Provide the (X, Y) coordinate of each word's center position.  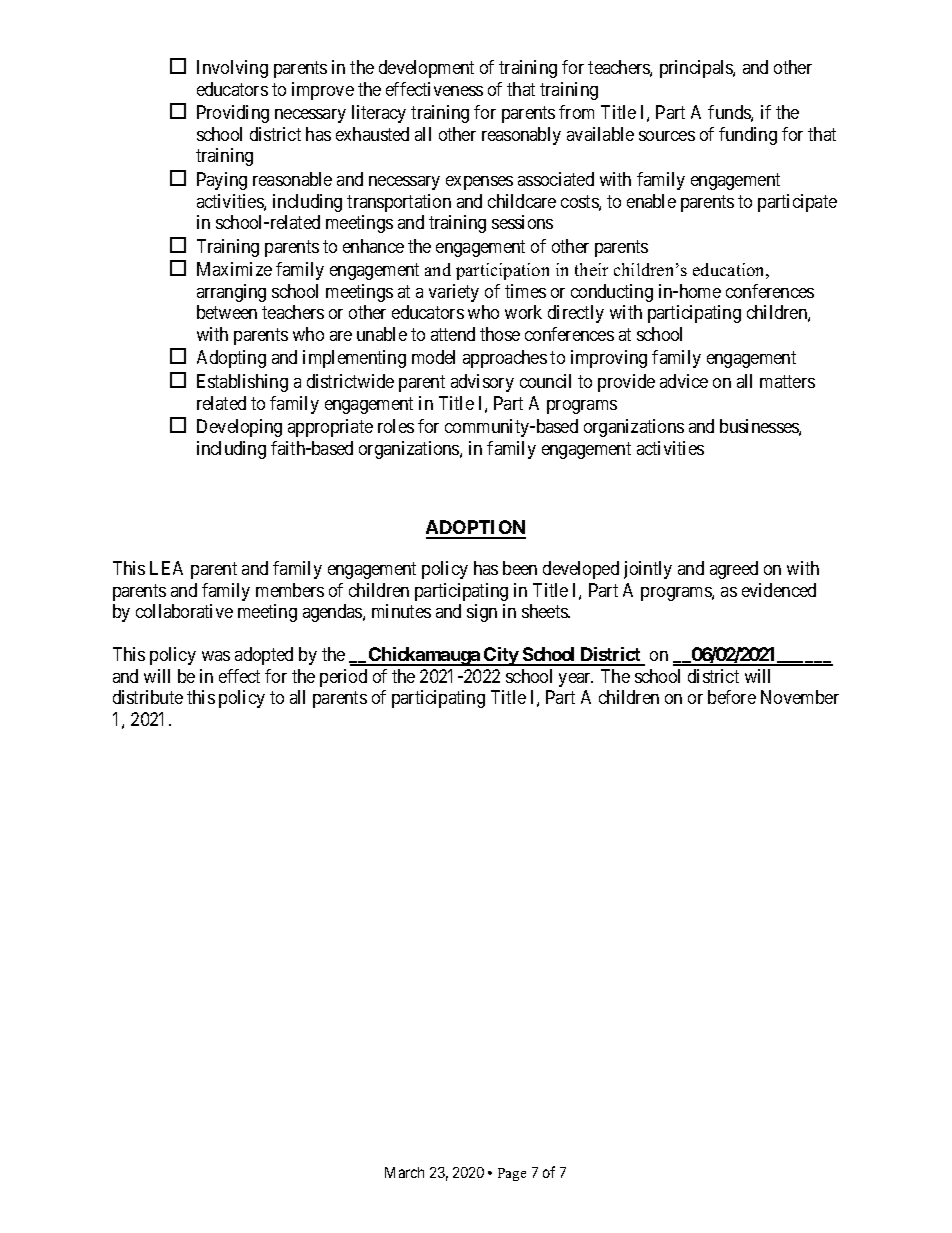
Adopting (231, 359)
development (426, 69)
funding (748, 136)
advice (684, 381)
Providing (233, 114)
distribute (148, 697)
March (404, 1172)
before (732, 697)
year (576, 680)
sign (482, 613)
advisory (482, 383)
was (216, 656)
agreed (734, 570)
